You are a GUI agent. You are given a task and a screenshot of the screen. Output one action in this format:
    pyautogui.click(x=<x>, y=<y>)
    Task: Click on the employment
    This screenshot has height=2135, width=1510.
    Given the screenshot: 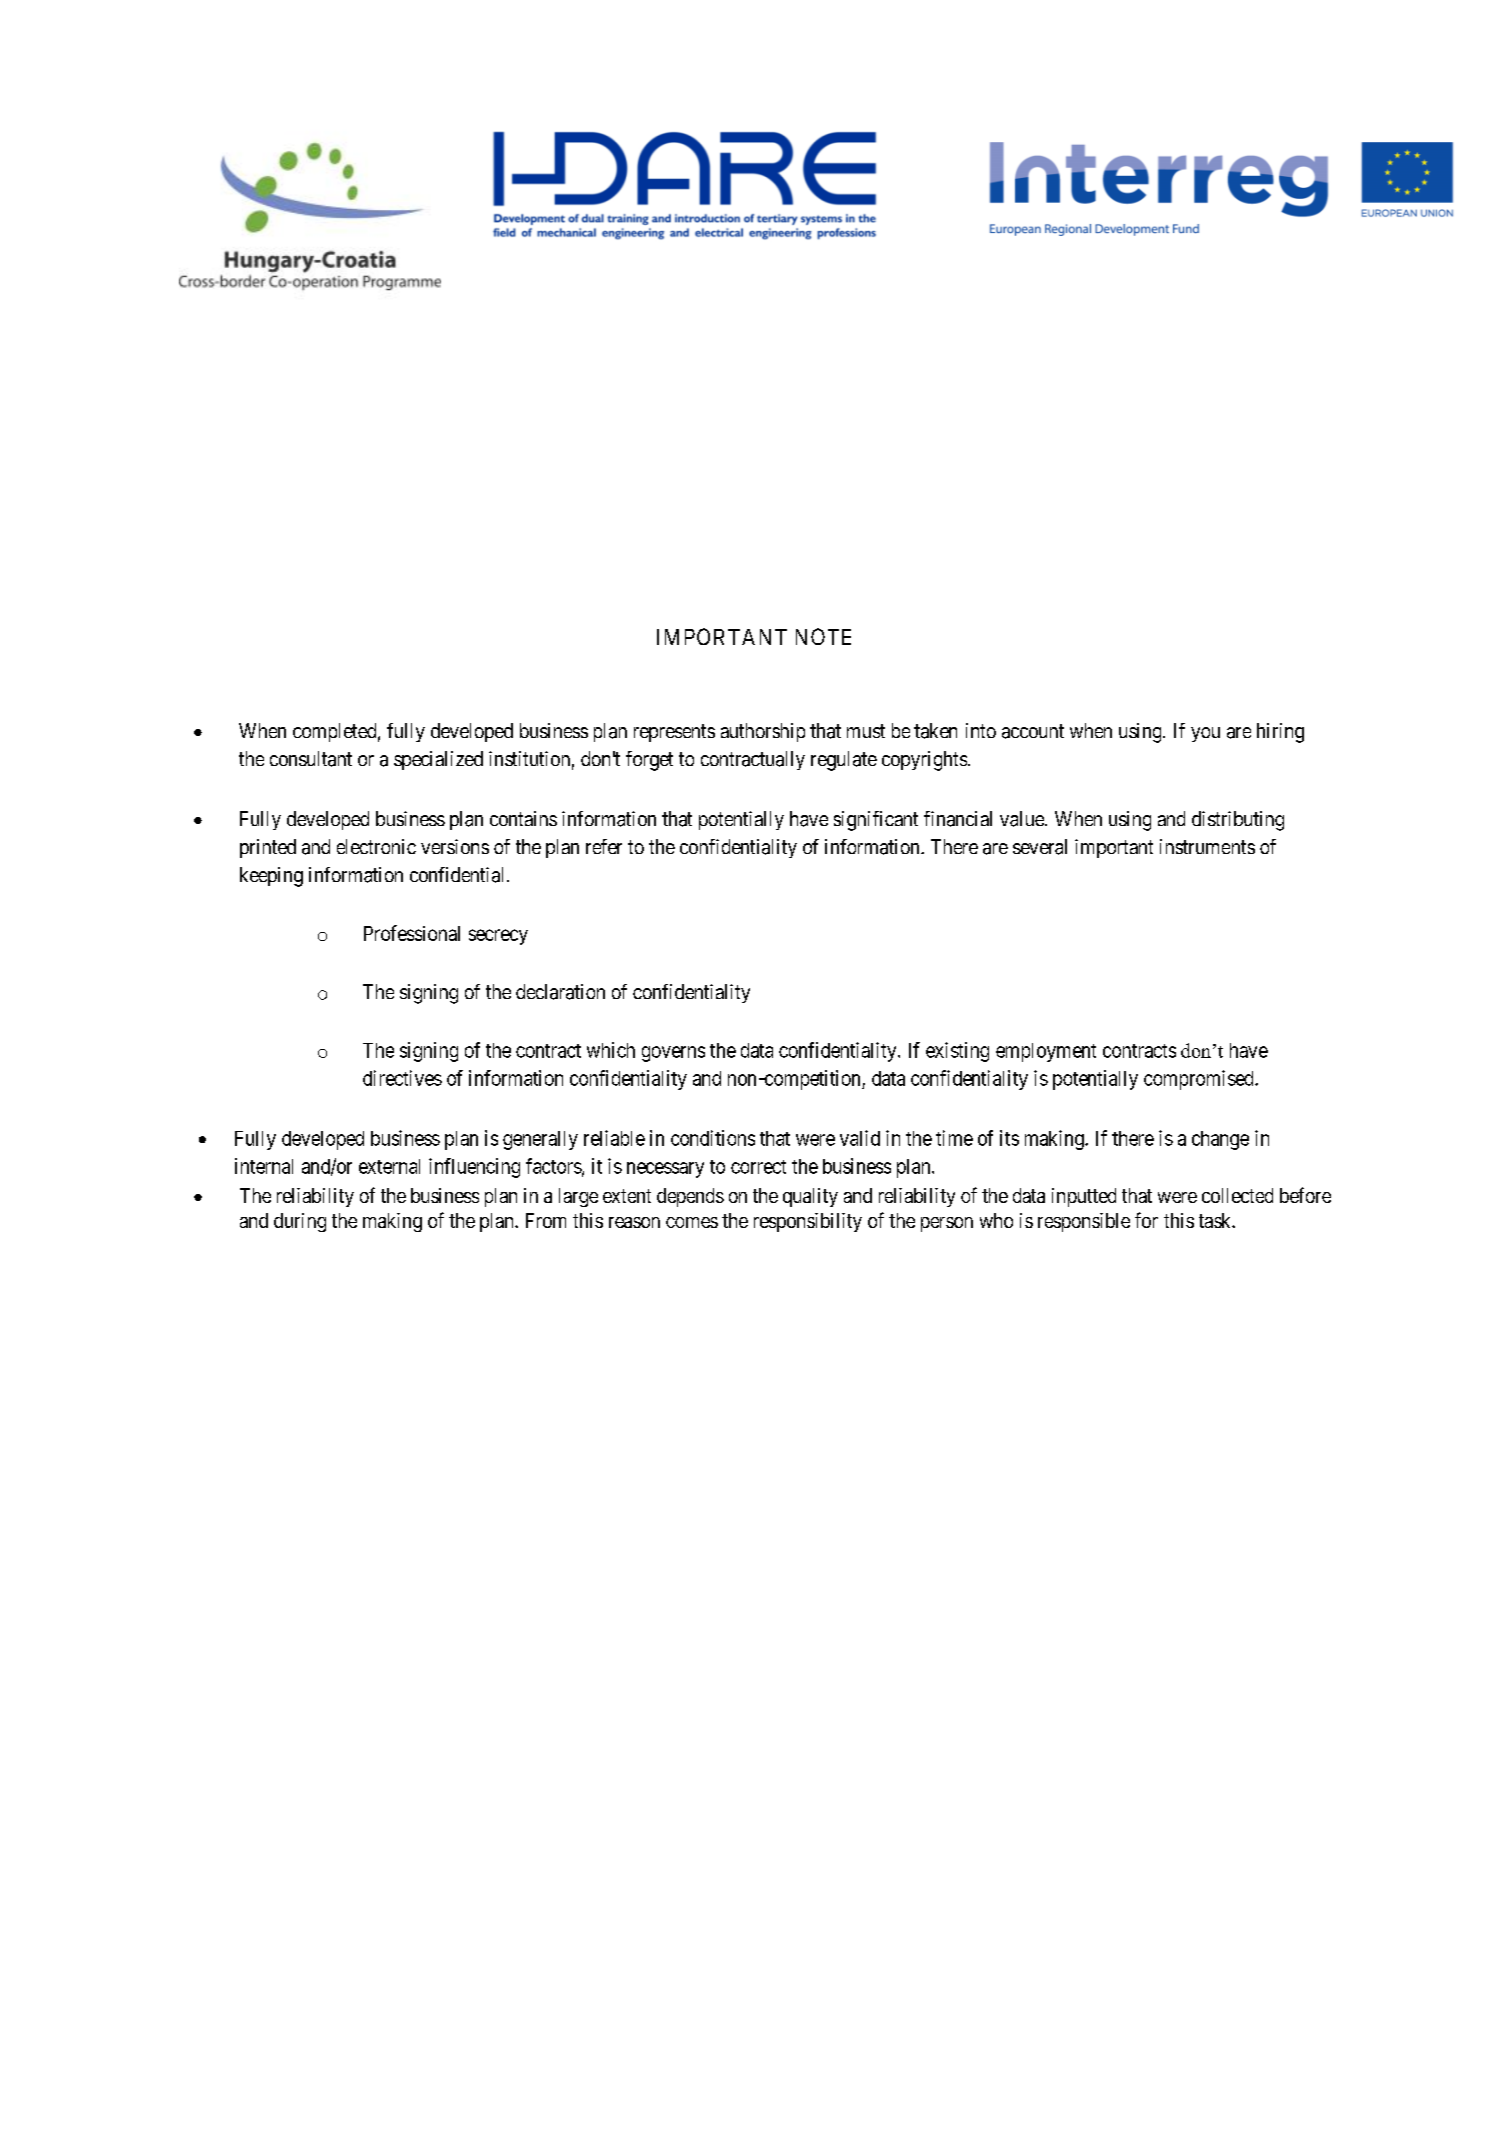 What is the action you would take?
    pyautogui.click(x=1046, y=1052)
